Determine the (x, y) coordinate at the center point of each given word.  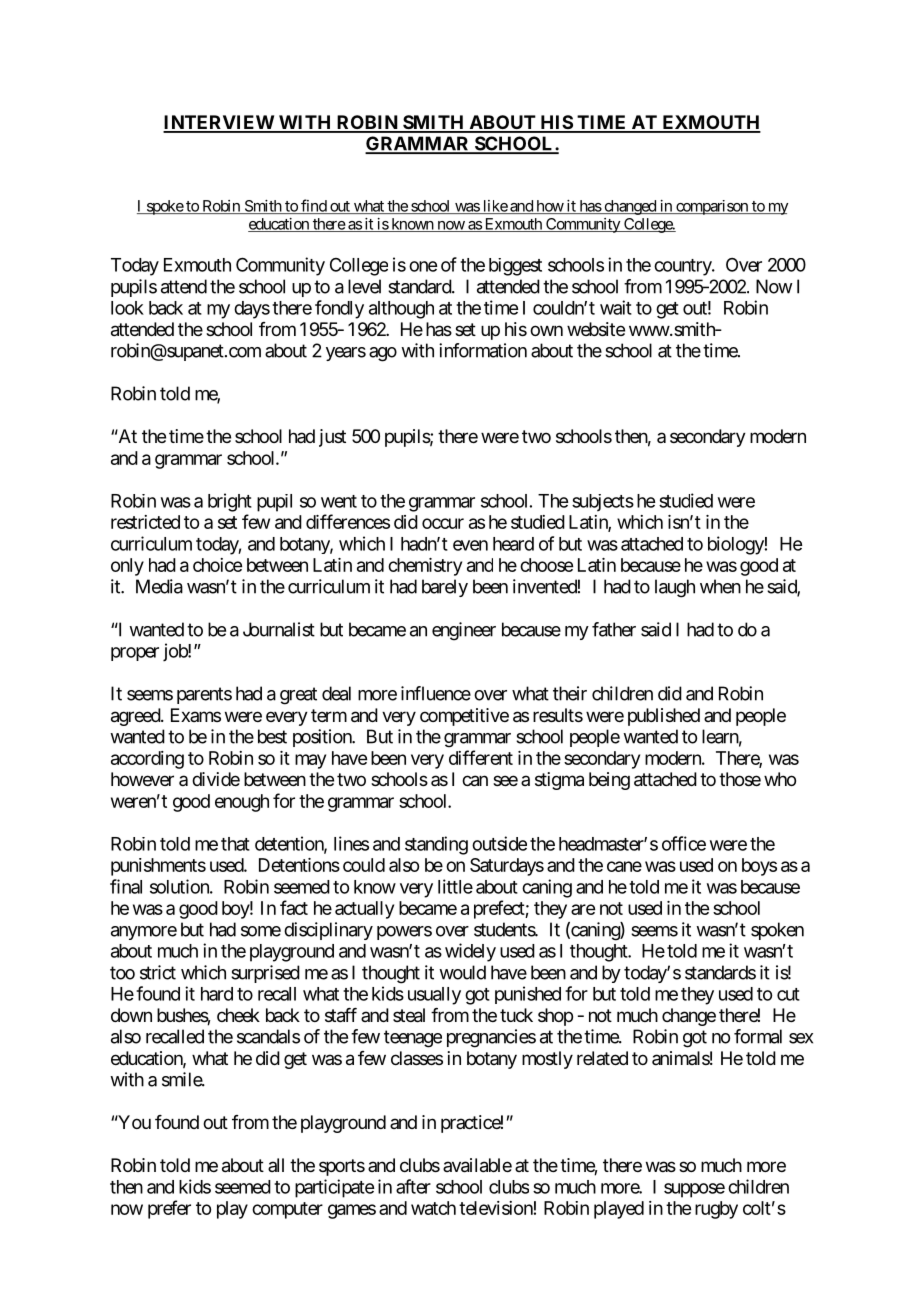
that (235, 844)
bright (230, 502)
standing (436, 845)
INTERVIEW (219, 123)
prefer (169, 1209)
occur (443, 523)
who (780, 779)
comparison (712, 207)
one (423, 266)
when (720, 586)
